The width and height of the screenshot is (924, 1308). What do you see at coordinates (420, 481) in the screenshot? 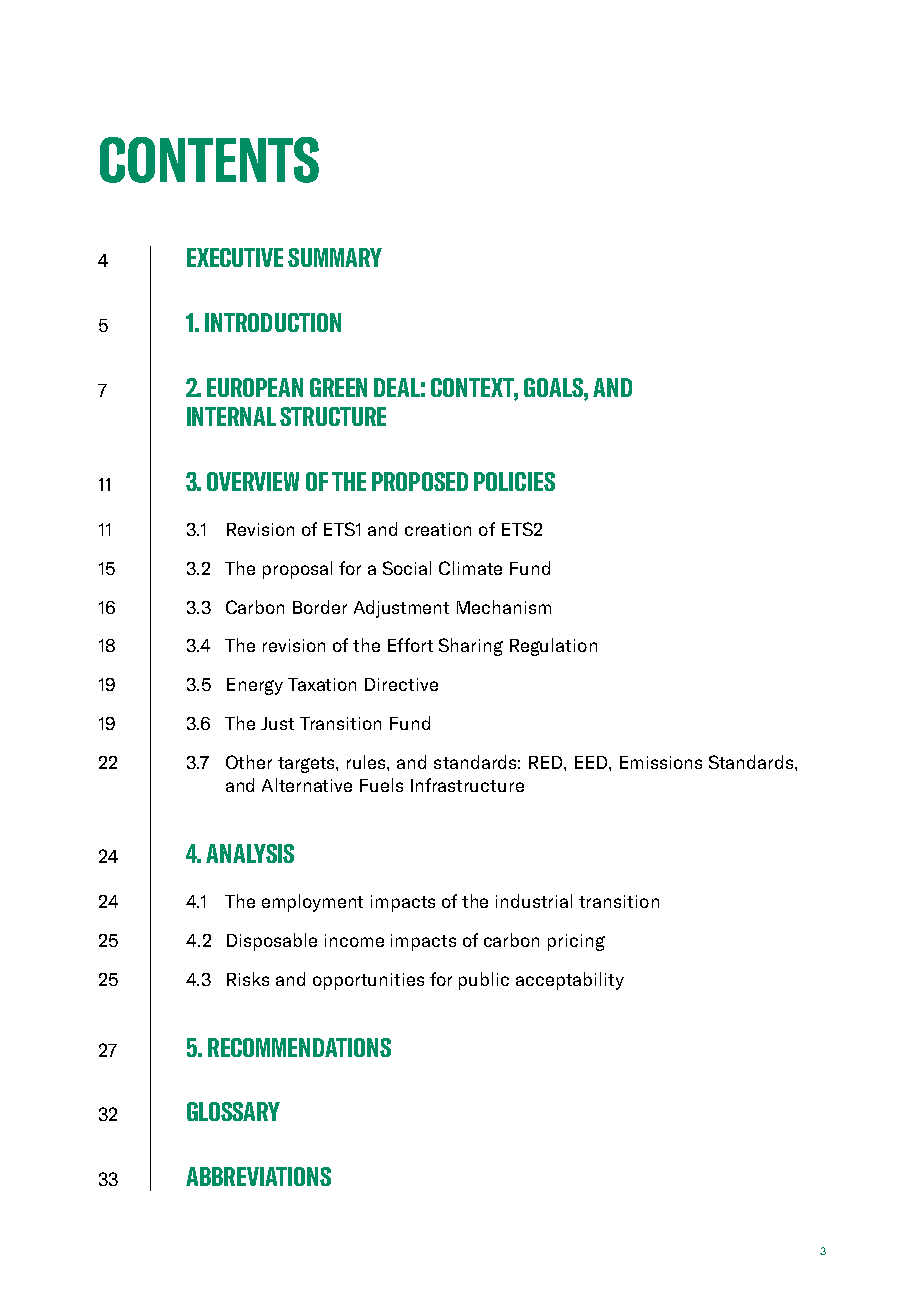
I see `PROPOSED` at bounding box center [420, 481].
